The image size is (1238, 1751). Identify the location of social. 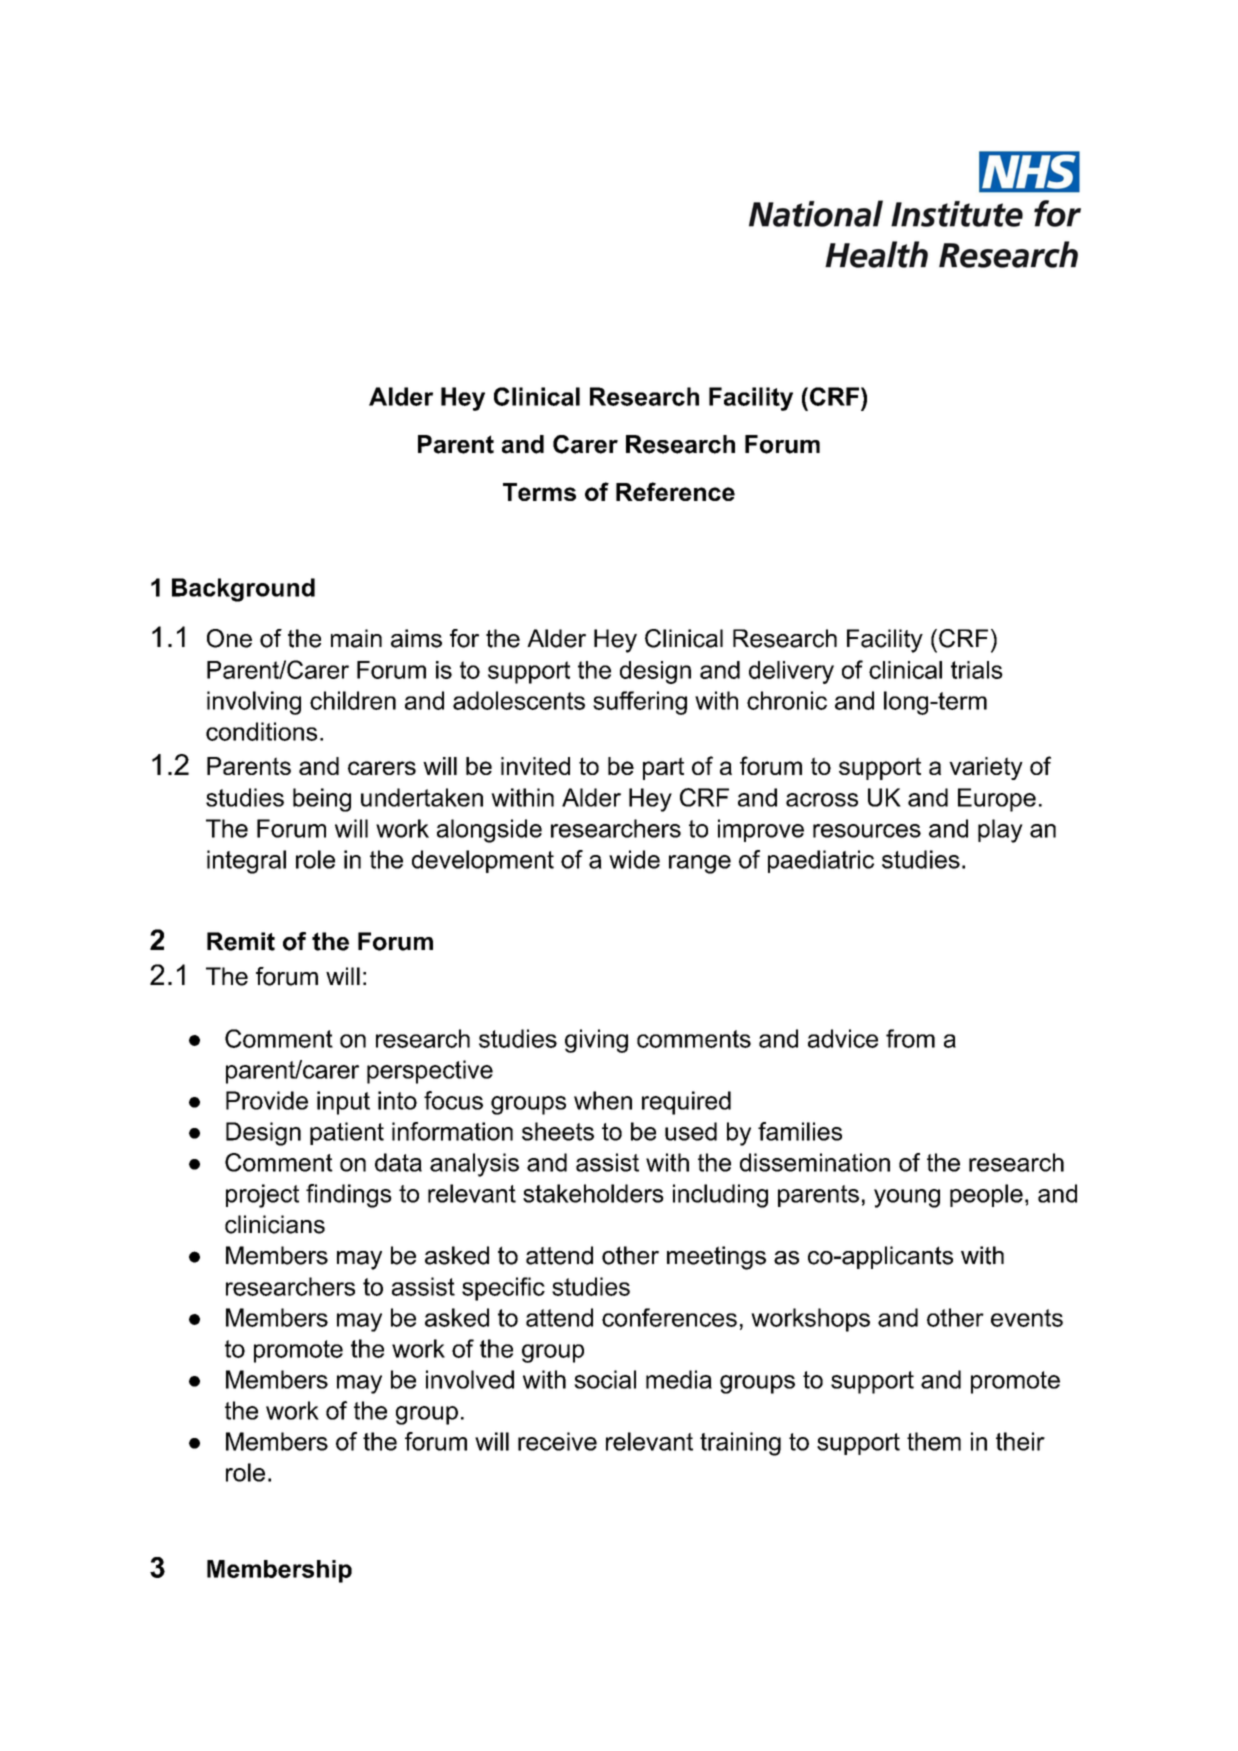
(605, 1379).
